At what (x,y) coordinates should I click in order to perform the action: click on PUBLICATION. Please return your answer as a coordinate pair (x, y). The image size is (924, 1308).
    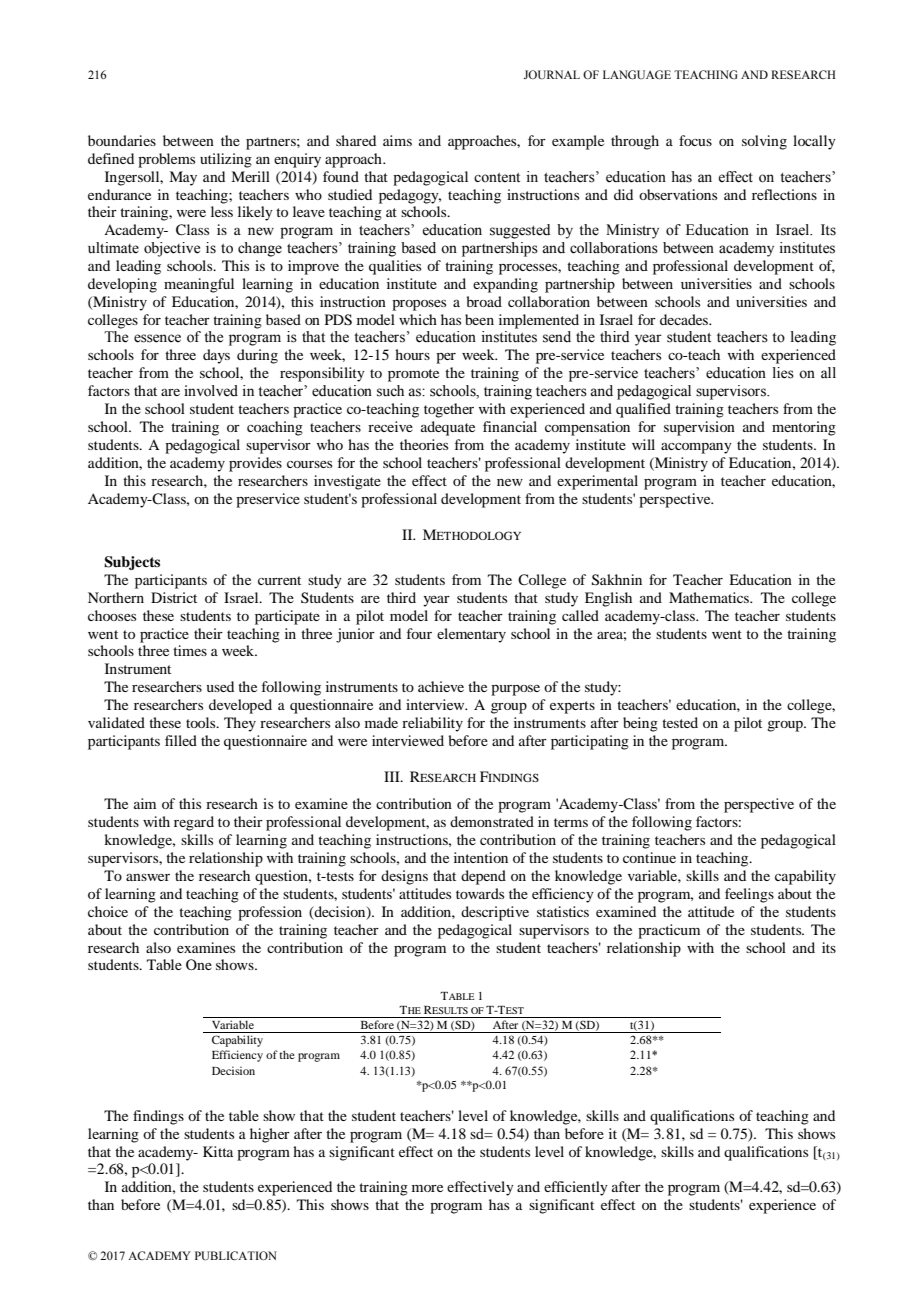
    Looking at the image, I should click on (236, 1256).
